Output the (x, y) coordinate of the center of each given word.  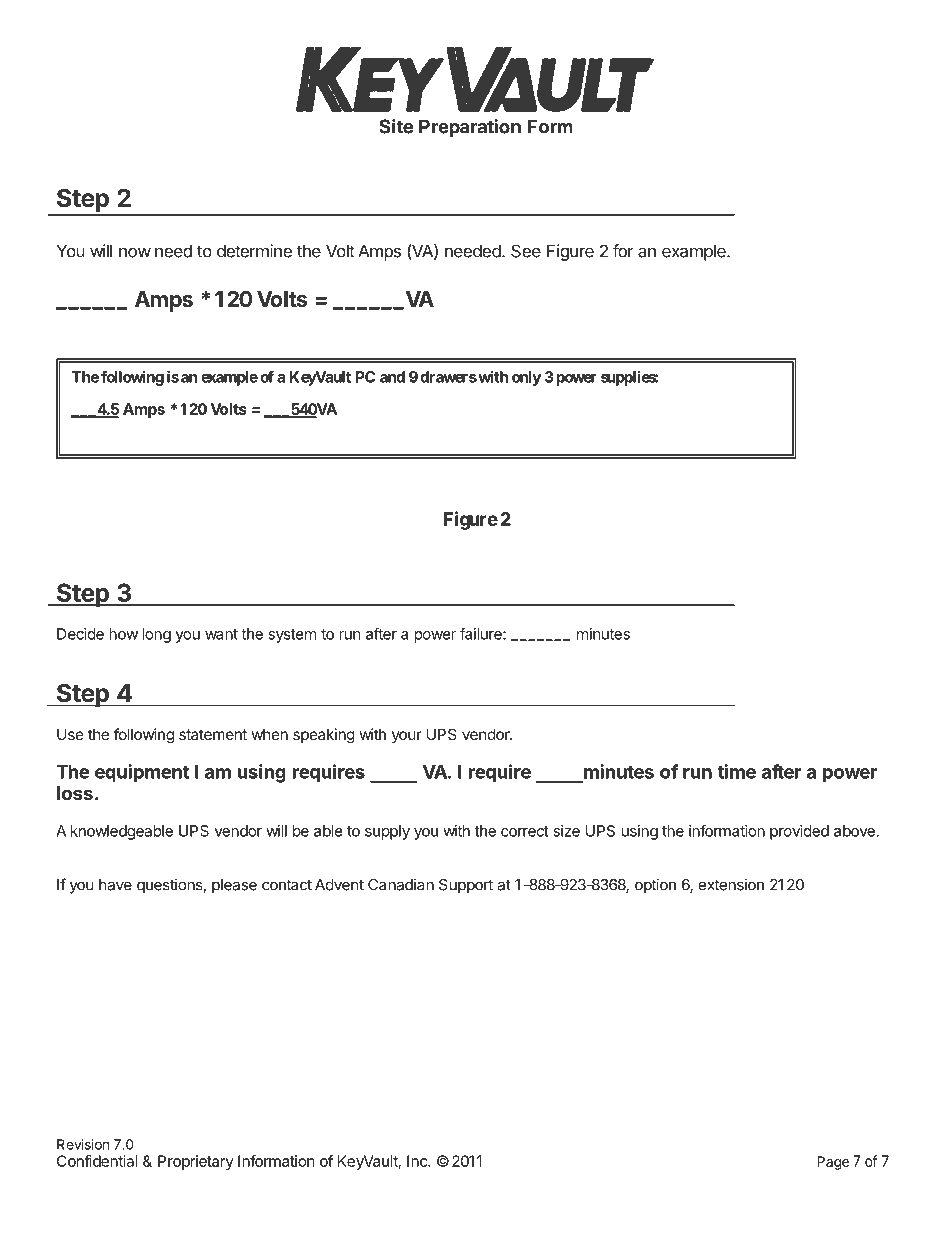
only (526, 378)
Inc (418, 1161)
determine (254, 251)
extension (731, 884)
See (526, 251)
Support (466, 886)
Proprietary (196, 1162)
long (156, 635)
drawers (448, 377)
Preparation (470, 128)
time (736, 771)
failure (482, 633)
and (392, 377)
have (115, 885)
